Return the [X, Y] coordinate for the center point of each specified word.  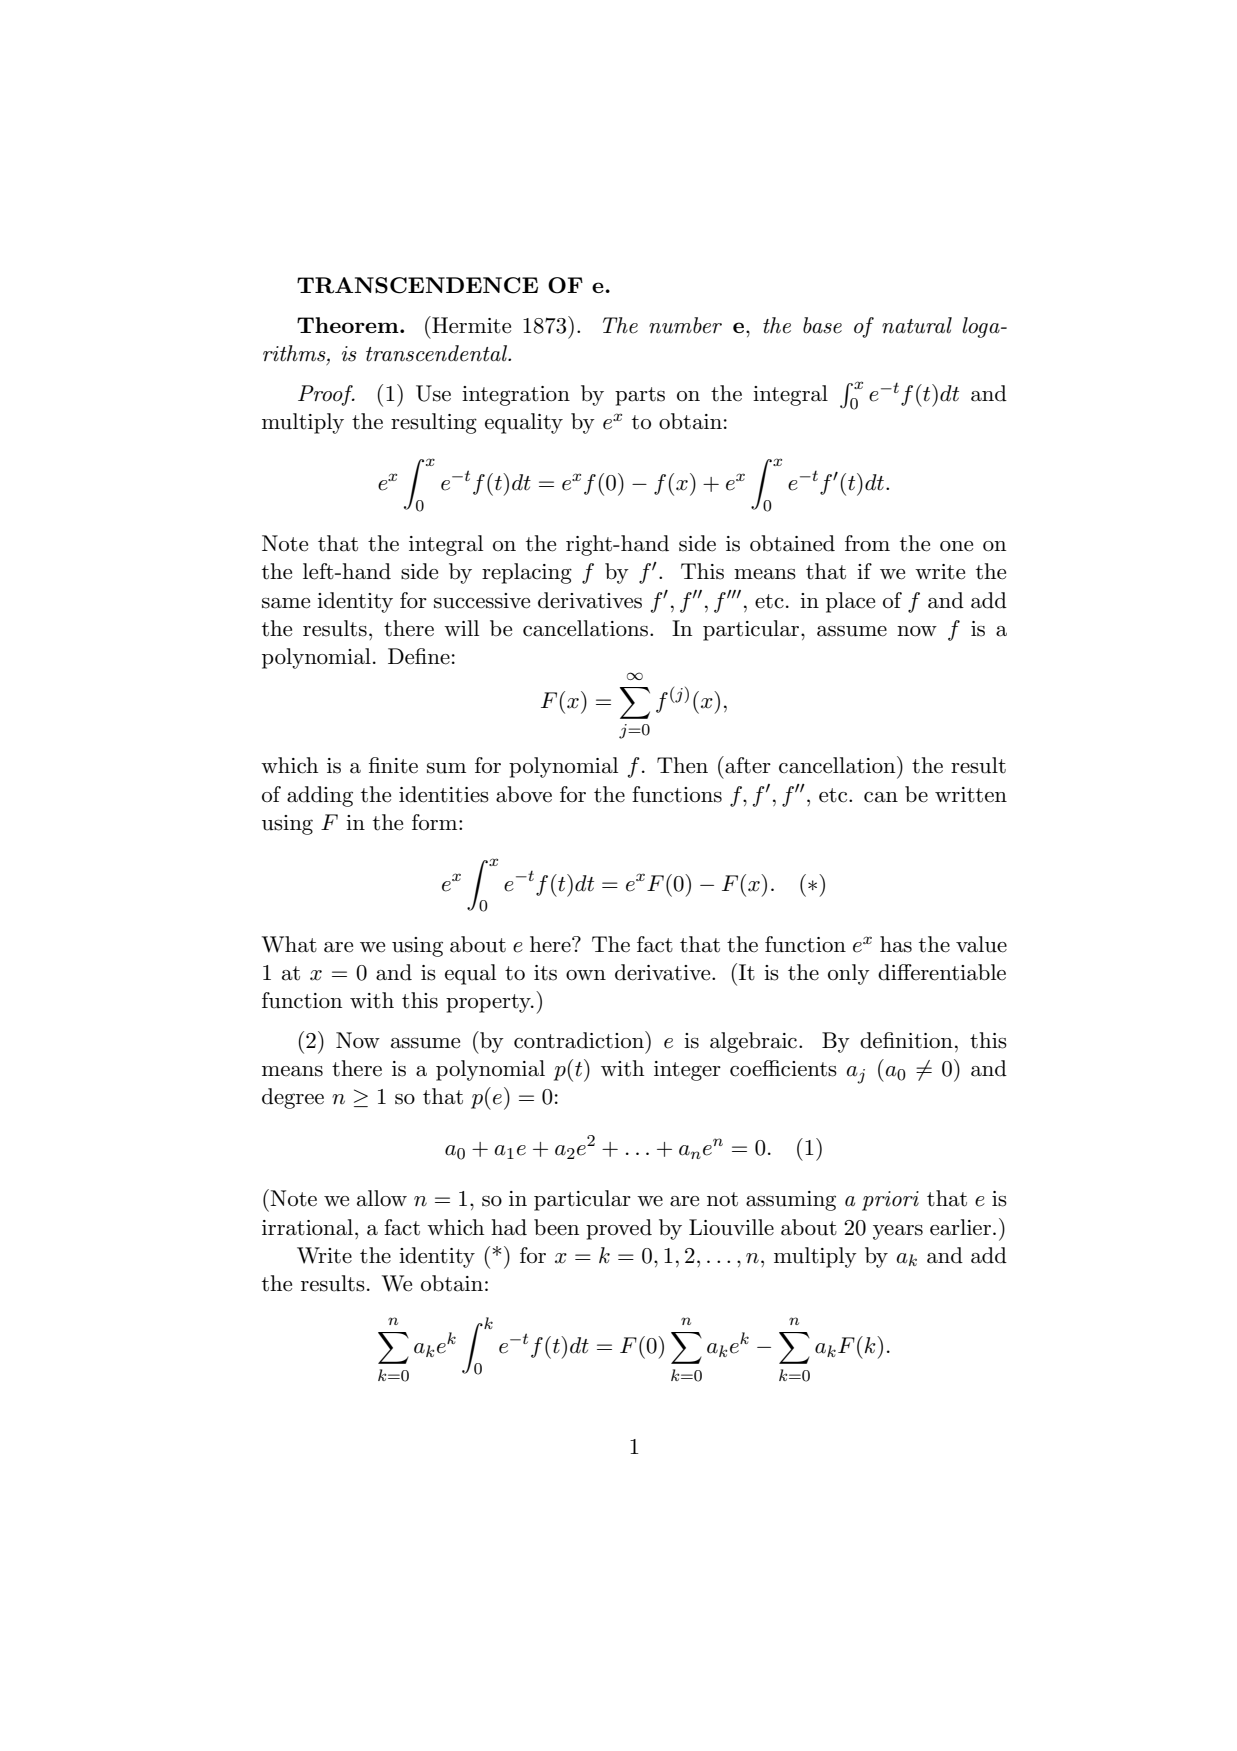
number [685, 325]
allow [382, 1198]
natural [917, 325]
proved [619, 1229]
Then [682, 765]
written [971, 795]
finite [393, 765]
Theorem [349, 325]
